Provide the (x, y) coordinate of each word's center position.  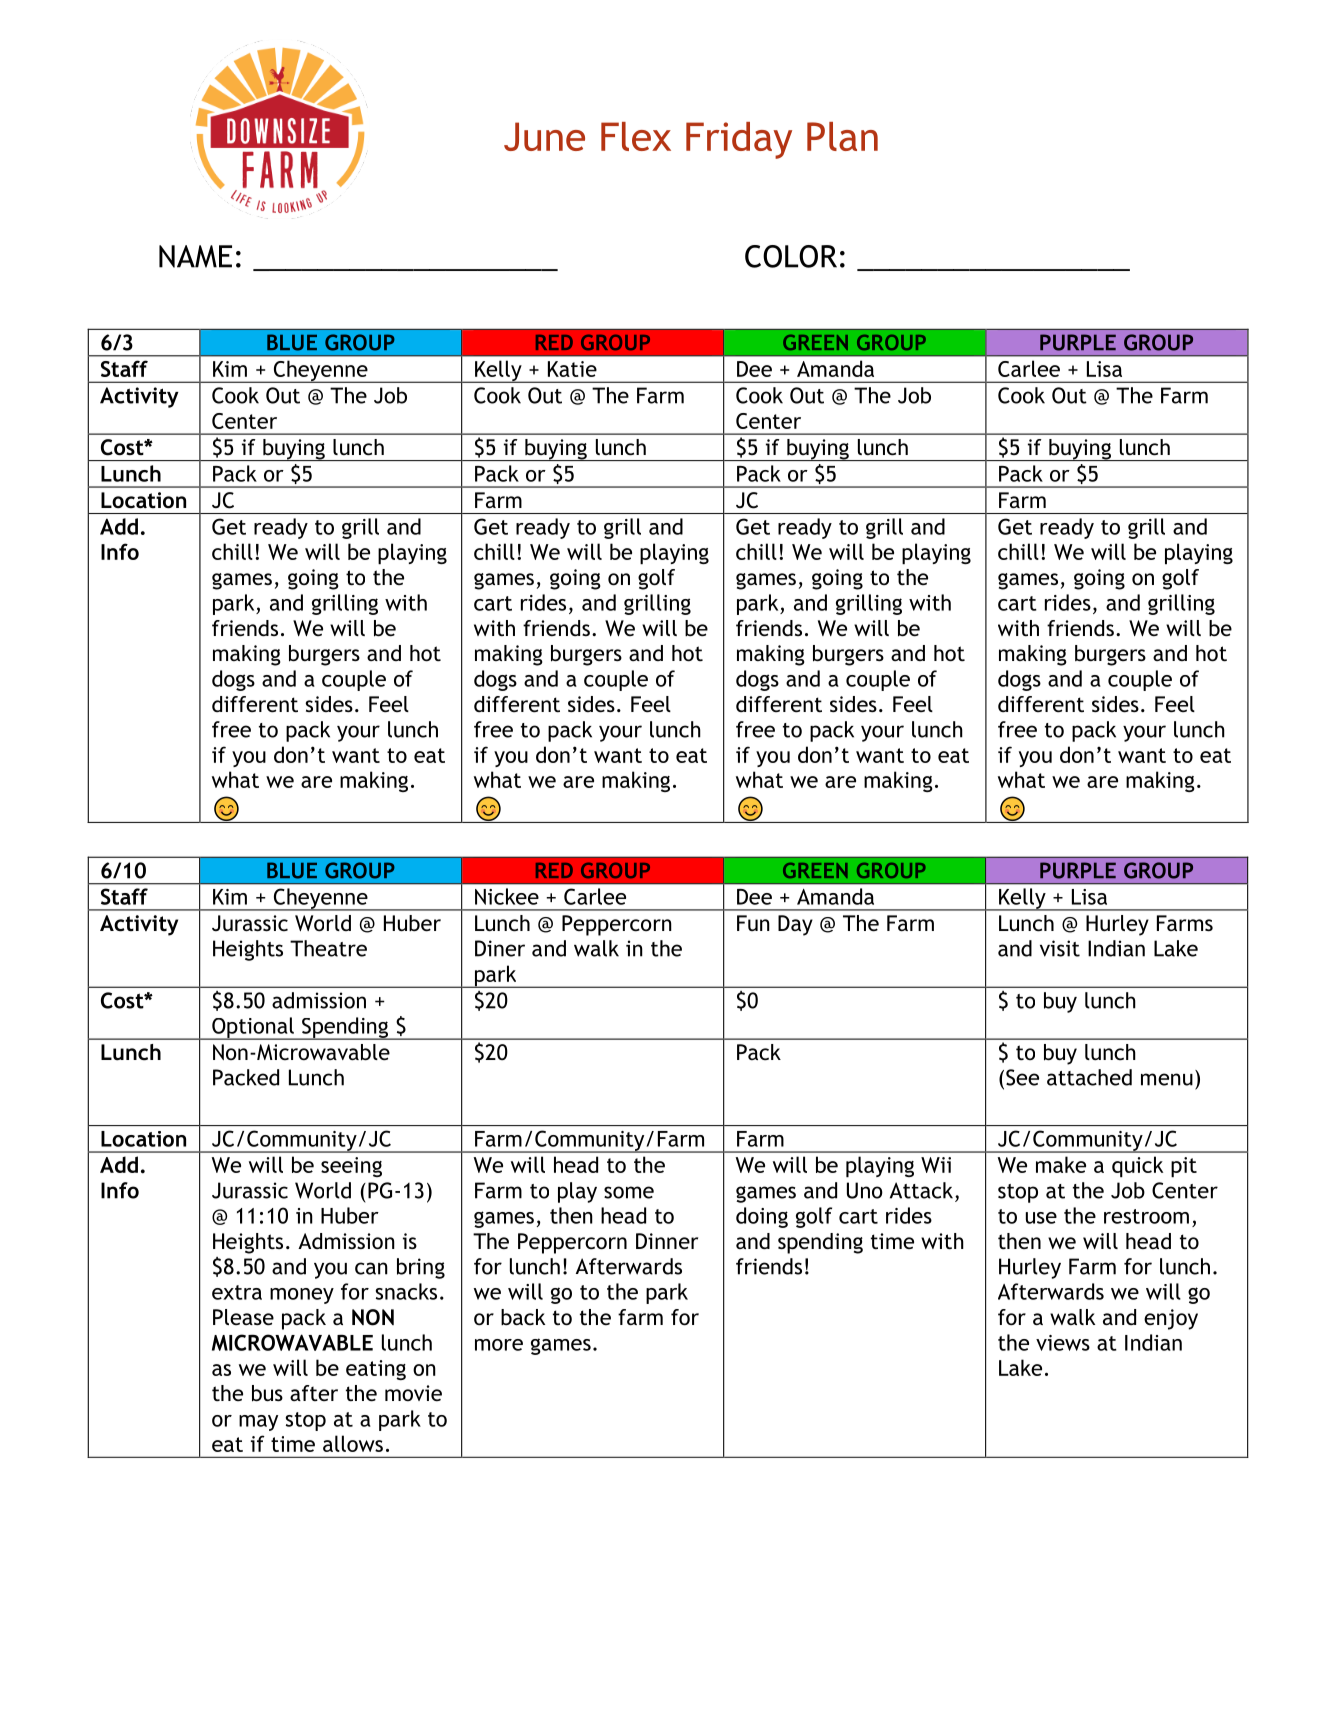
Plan (842, 136)
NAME (195, 256)
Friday (739, 140)
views (1063, 1343)
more (499, 1345)
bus (267, 1393)
